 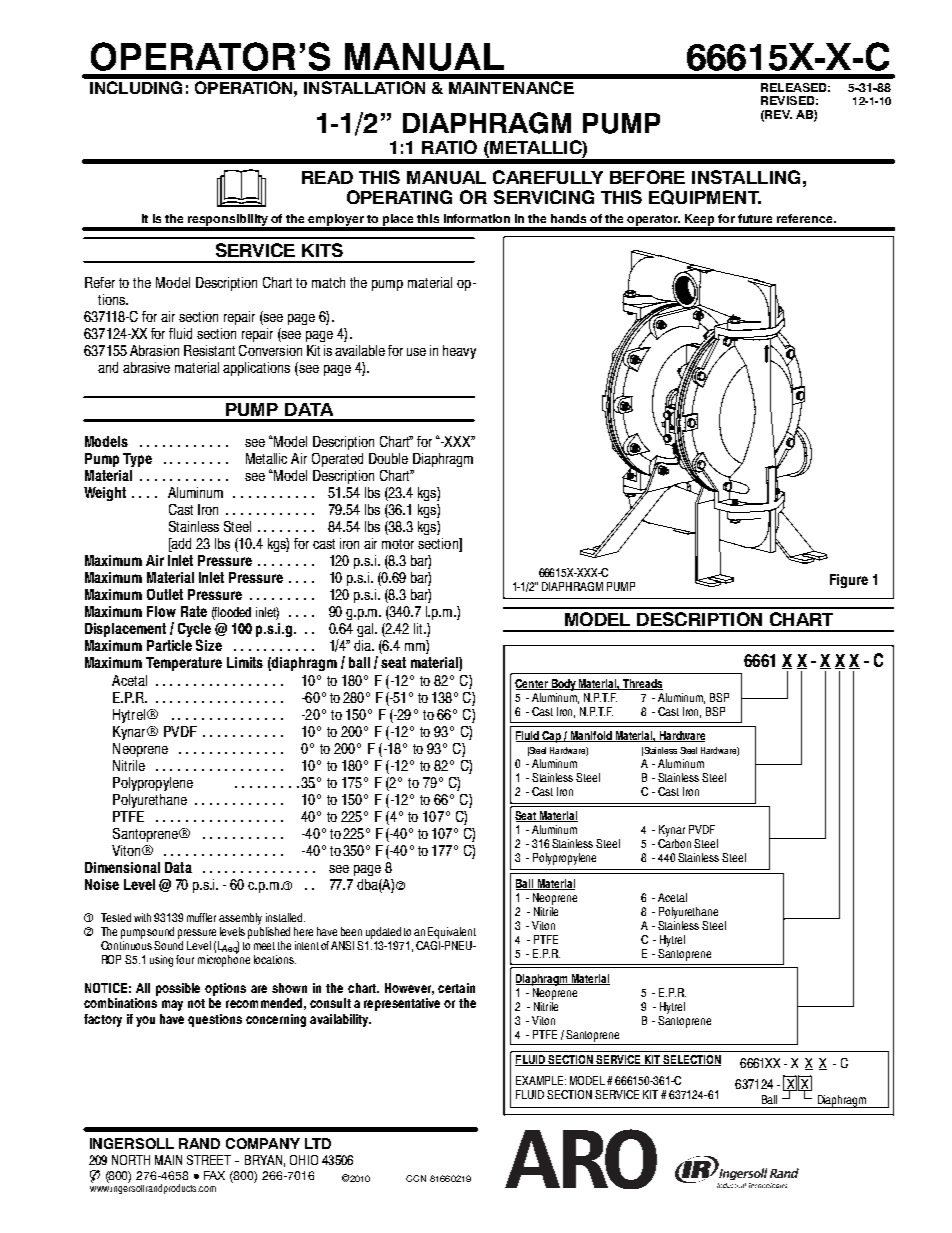 I want to click on Equivalent, so click(x=452, y=933).
